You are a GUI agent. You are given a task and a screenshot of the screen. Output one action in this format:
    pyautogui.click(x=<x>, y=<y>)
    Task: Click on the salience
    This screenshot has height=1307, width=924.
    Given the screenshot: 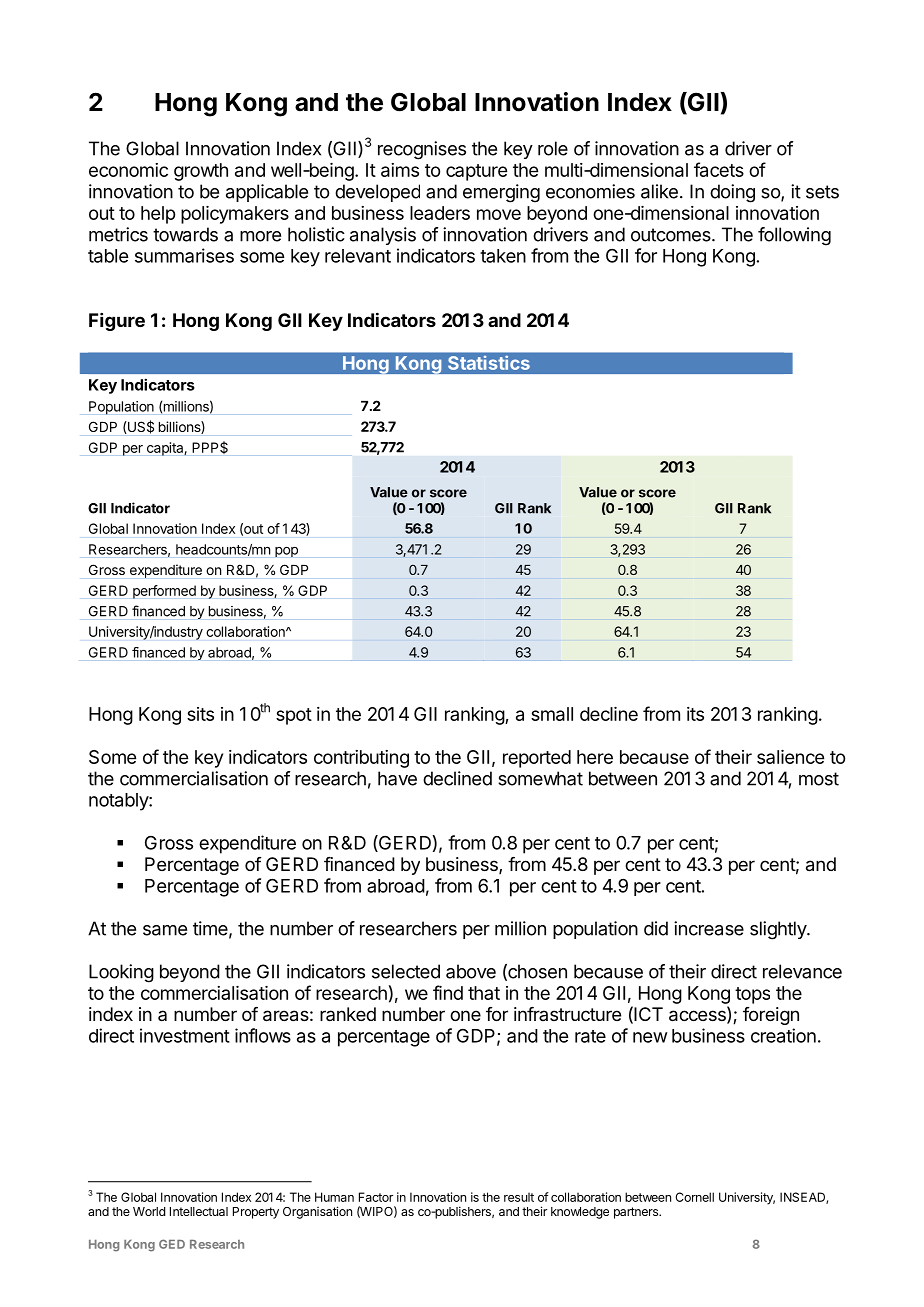 What is the action you would take?
    pyautogui.click(x=790, y=757)
